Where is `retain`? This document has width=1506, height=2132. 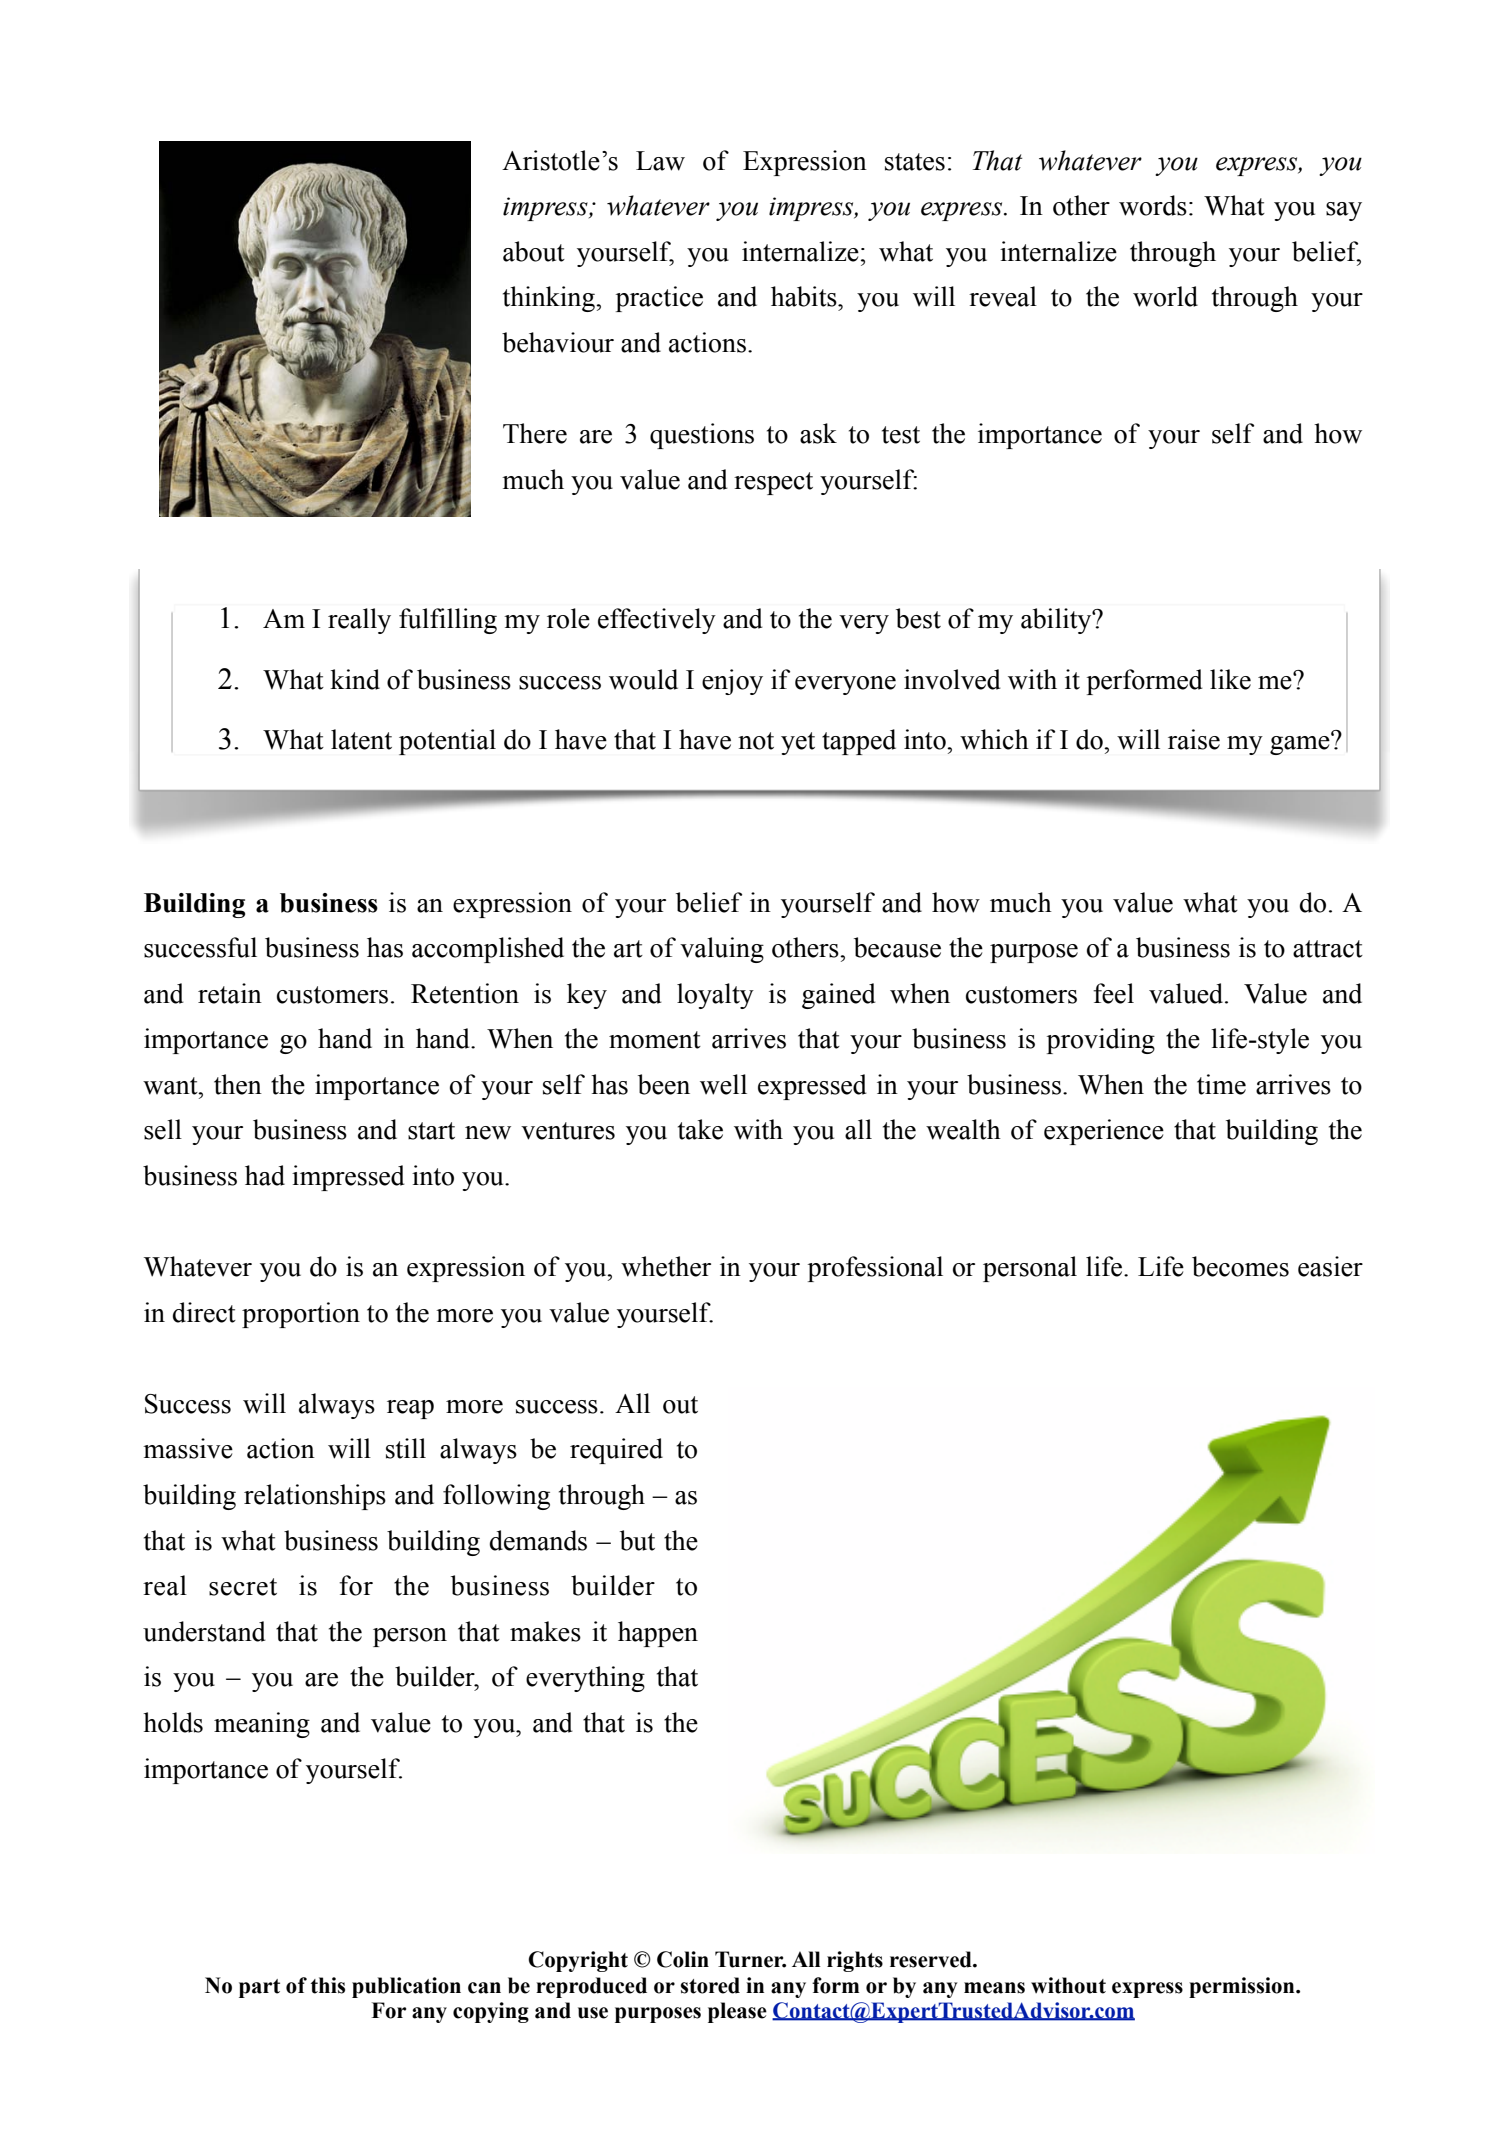 retain is located at coordinates (230, 993).
